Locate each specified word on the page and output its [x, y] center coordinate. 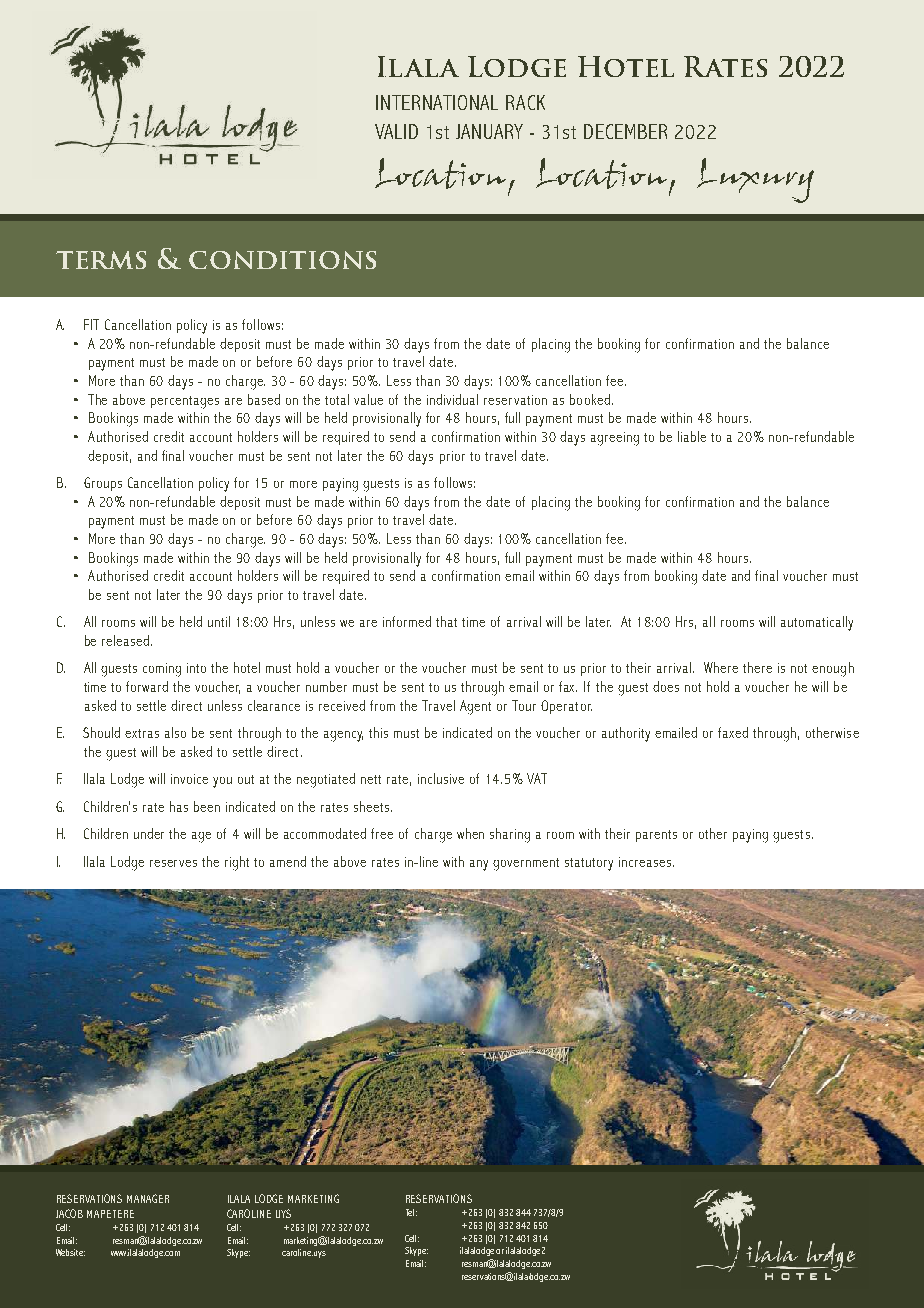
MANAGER [148, 1198]
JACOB [69, 1213]
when [470, 833]
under [149, 833]
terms [101, 260]
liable [692, 436]
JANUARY [489, 131]
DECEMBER [625, 131]
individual [452, 399]
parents [656, 836]
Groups [103, 484]
